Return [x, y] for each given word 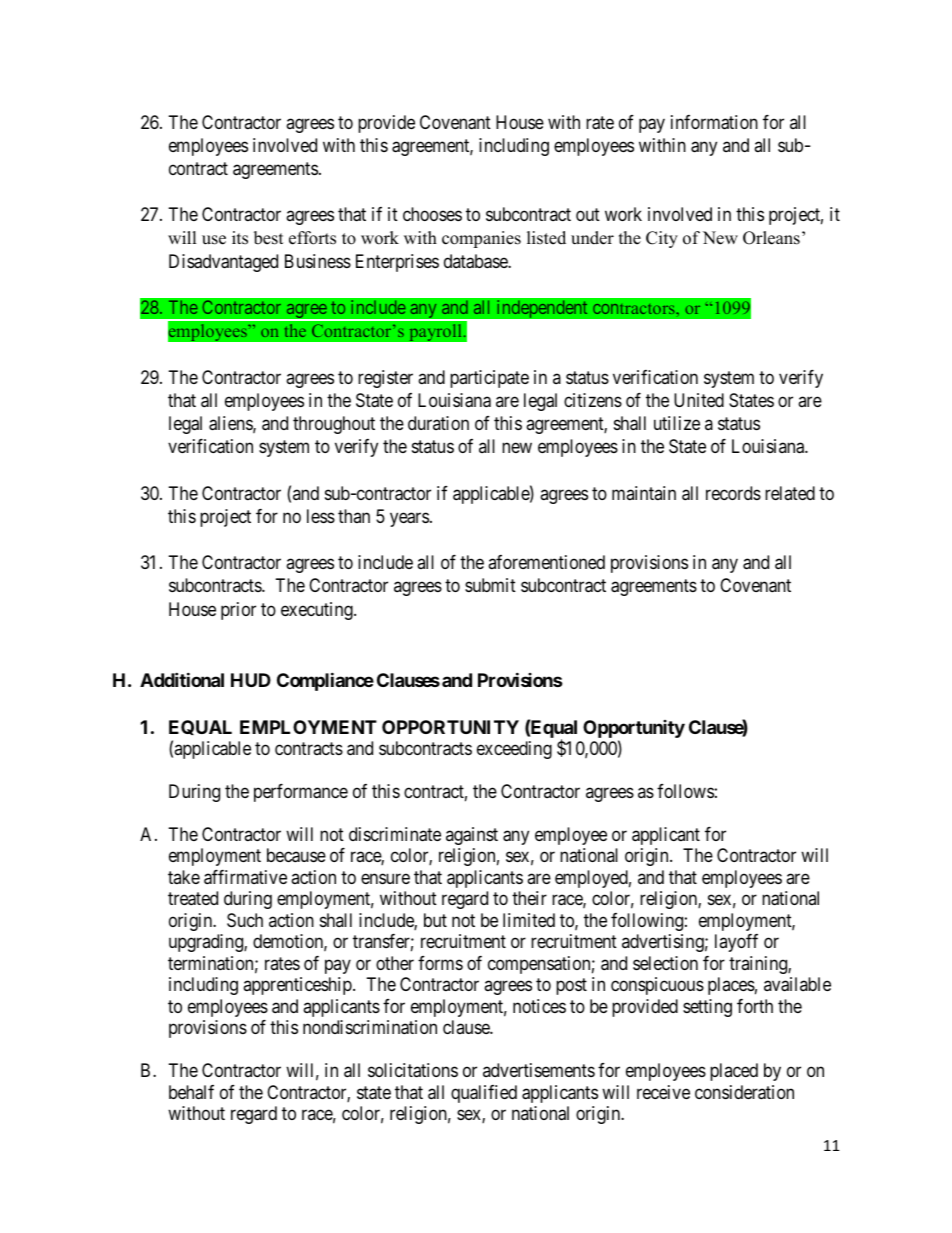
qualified [484, 1094]
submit [490, 585]
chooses [432, 214]
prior [238, 611]
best [269, 238]
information [714, 122]
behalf [191, 1092]
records [733, 493]
